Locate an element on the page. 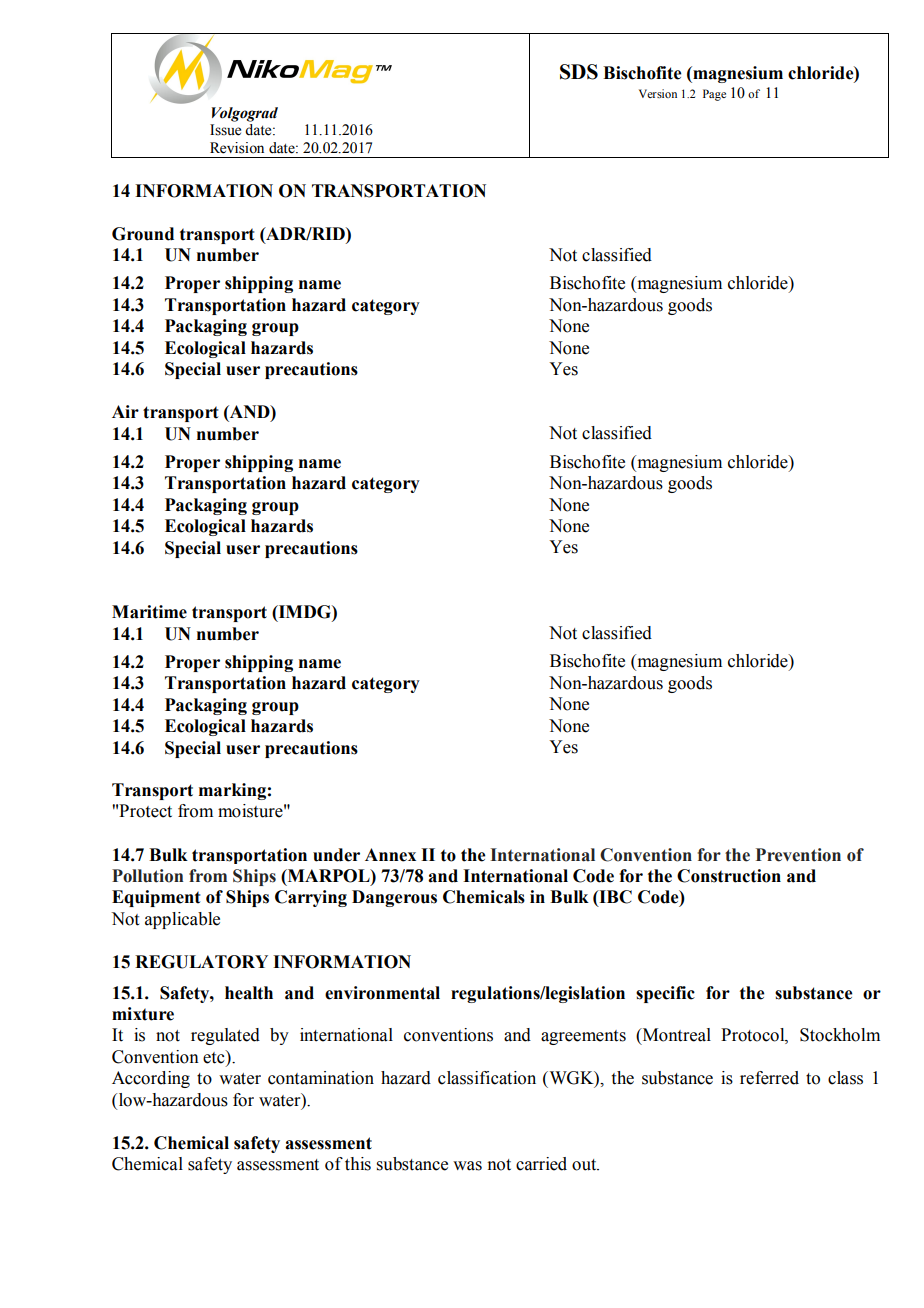 The image size is (924, 1308). Air is located at coordinates (125, 411).
